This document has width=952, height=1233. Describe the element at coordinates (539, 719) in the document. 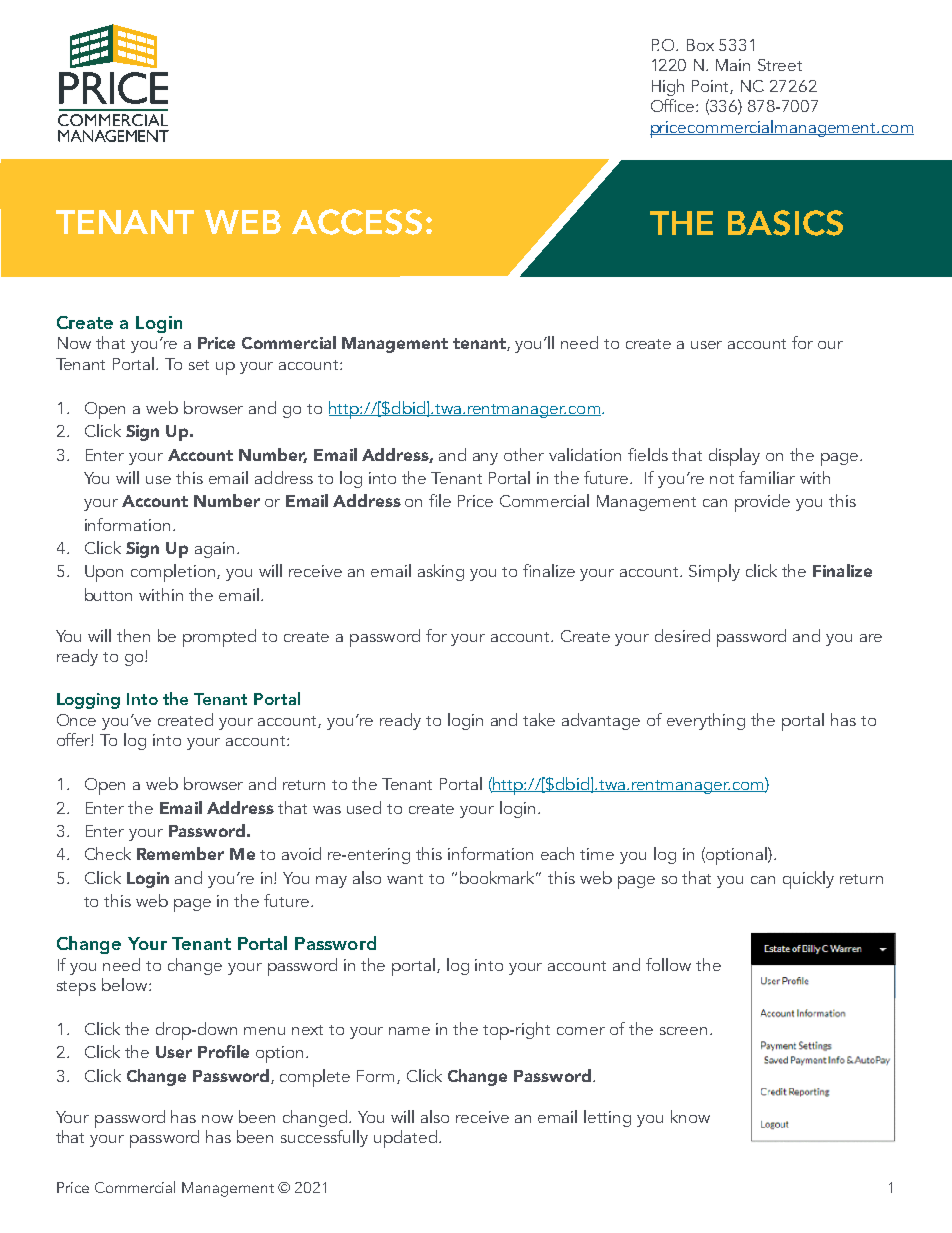

I see `take` at that location.
